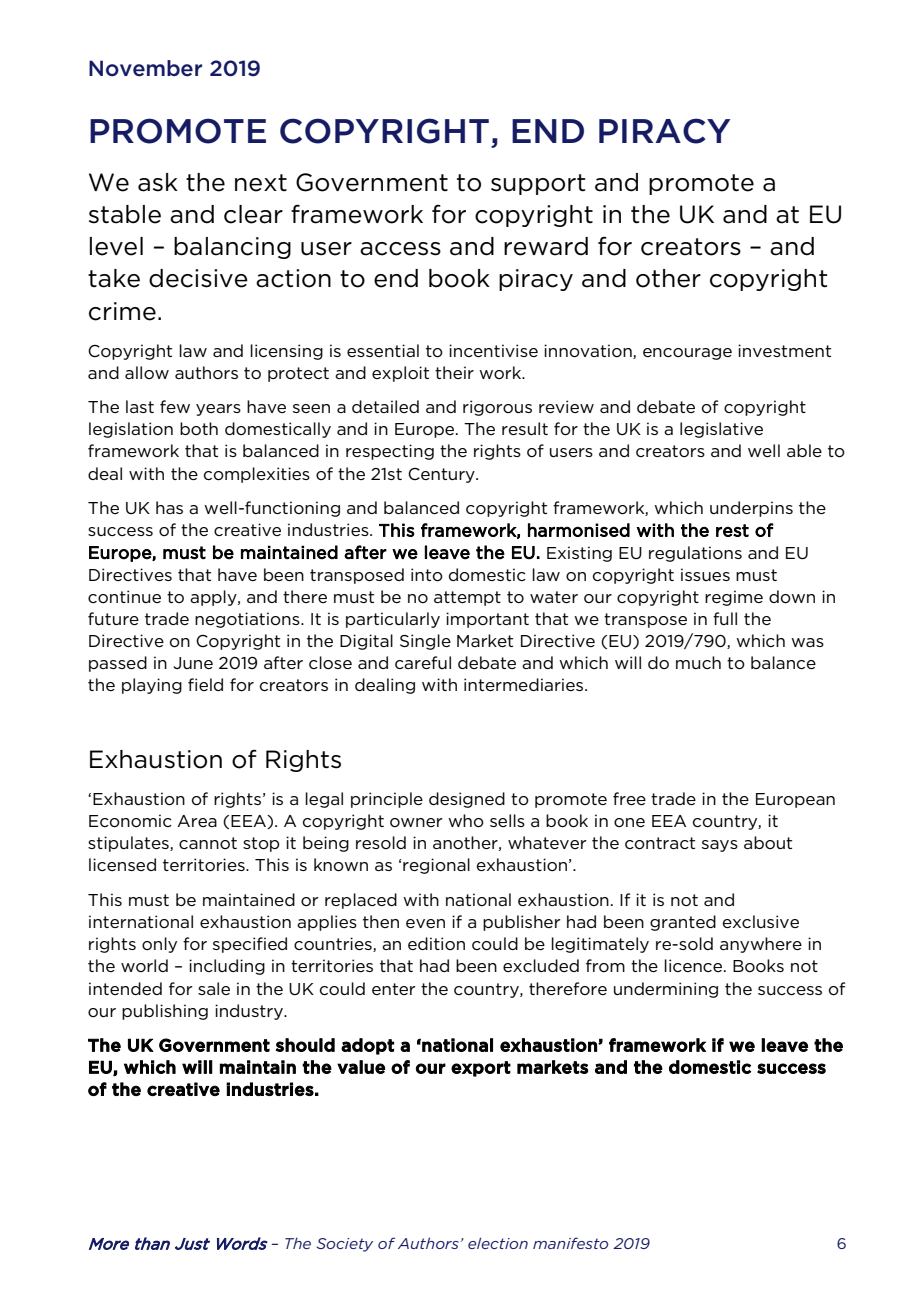 This screenshot has height=1308, width=924. Describe the element at coordinates (208, 843) in the screenshot. I see `cannot` at that location.
